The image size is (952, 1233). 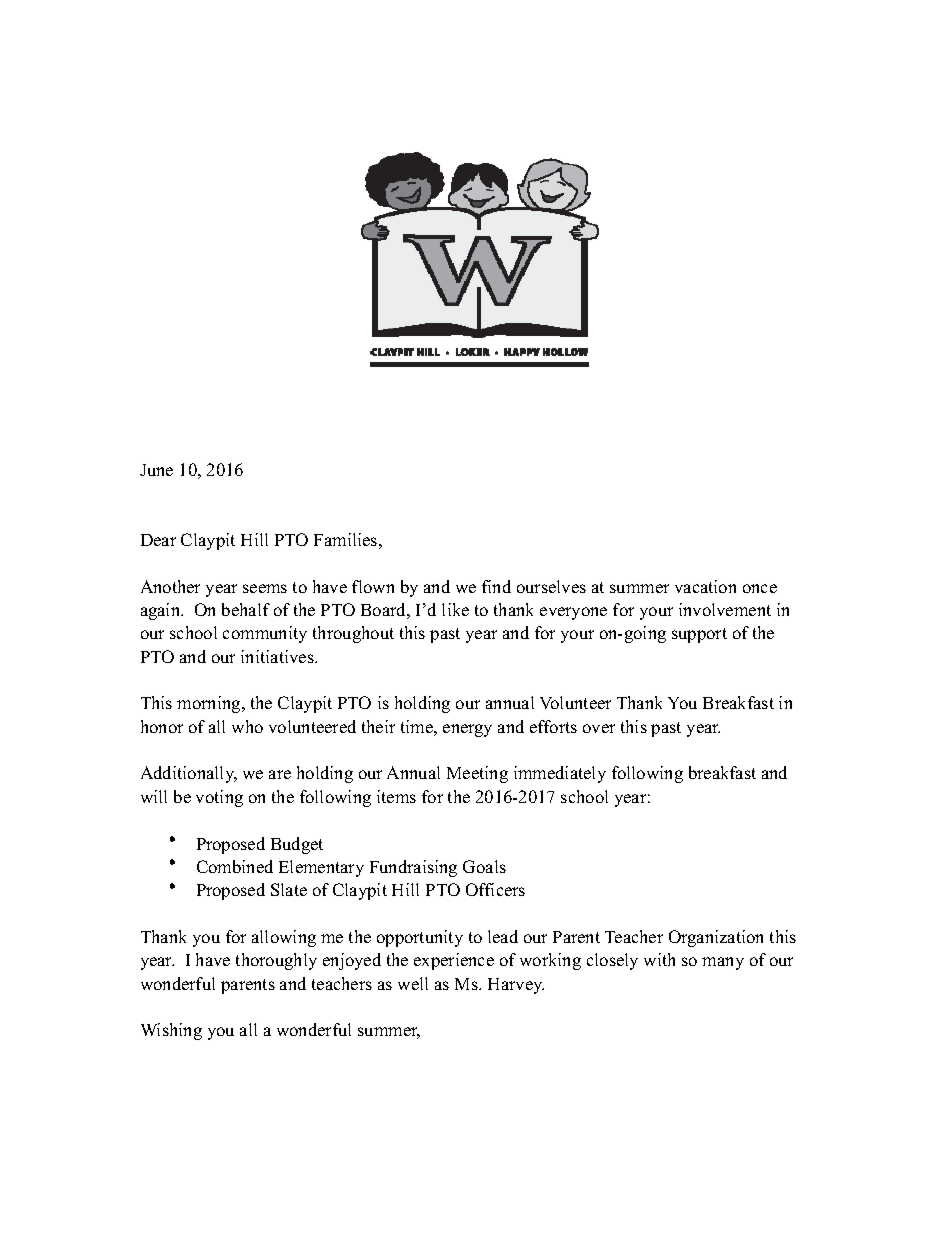 What do you see at coordinates (495, 889) in the page?
I see `Officers` at bounding box center [495, 889].
